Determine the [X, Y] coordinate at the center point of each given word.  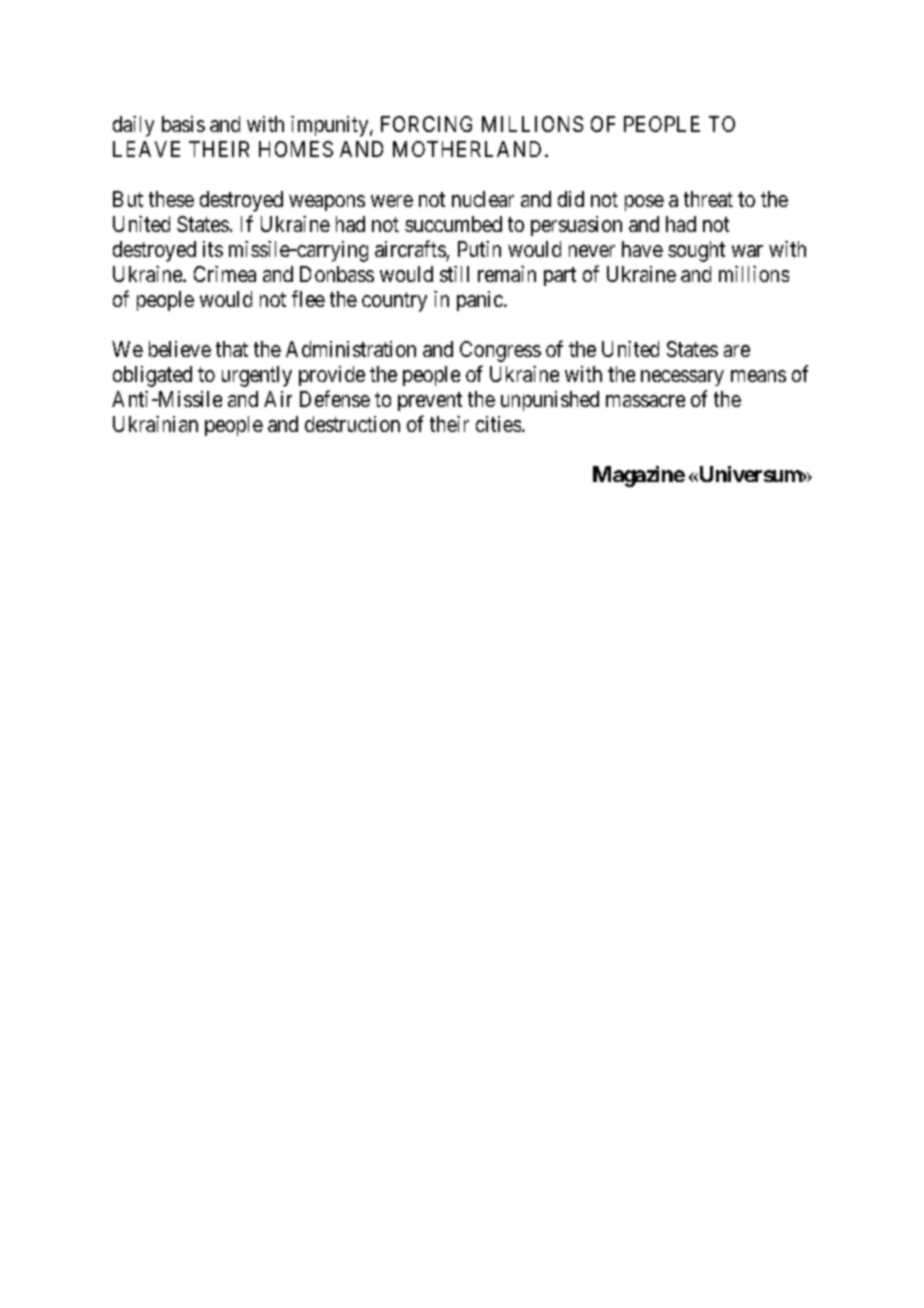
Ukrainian [155, 424]
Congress [500, 351]
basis [183, 124]
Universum [750, 474]
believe [180, 349]
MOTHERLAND [467, 149]
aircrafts [410, 248]
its [213, 249]
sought [696, 251]
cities [498, 424]
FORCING [426, 124]
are [737, 351]
